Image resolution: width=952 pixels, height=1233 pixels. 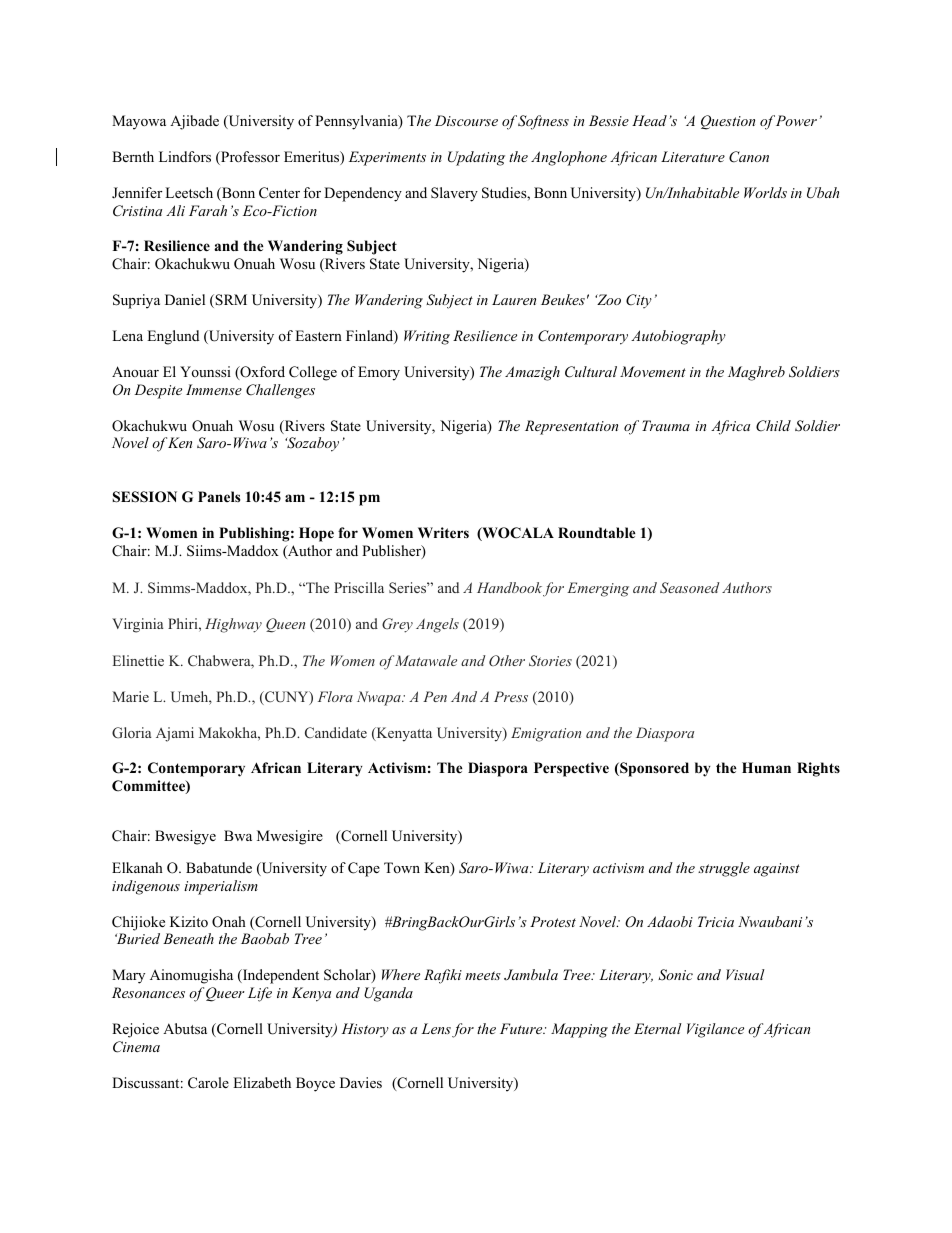 I want to click on Canon, so click(x=749, y=157).
